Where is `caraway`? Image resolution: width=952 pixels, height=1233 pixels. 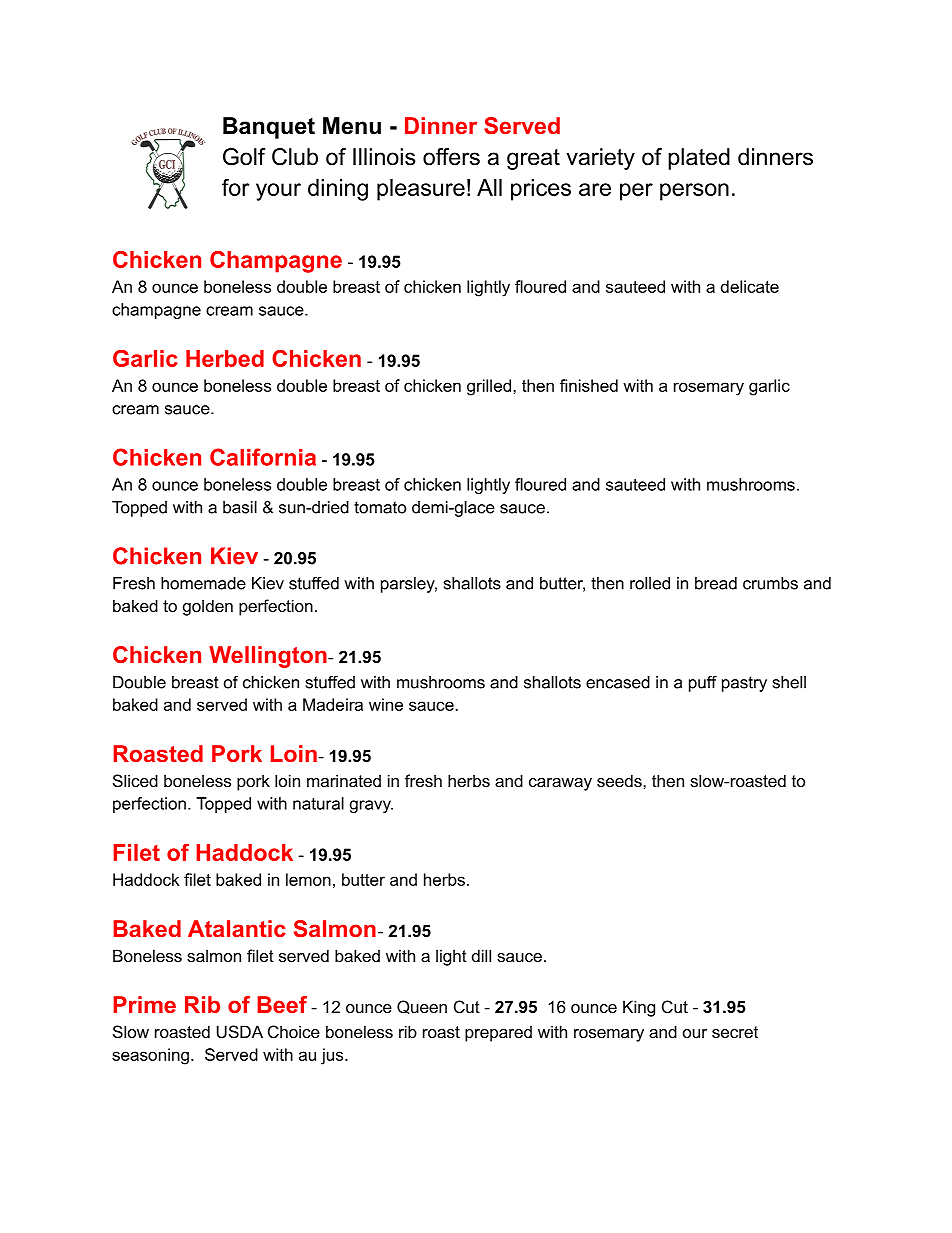
caraway is located at coordinates (560, 784).
